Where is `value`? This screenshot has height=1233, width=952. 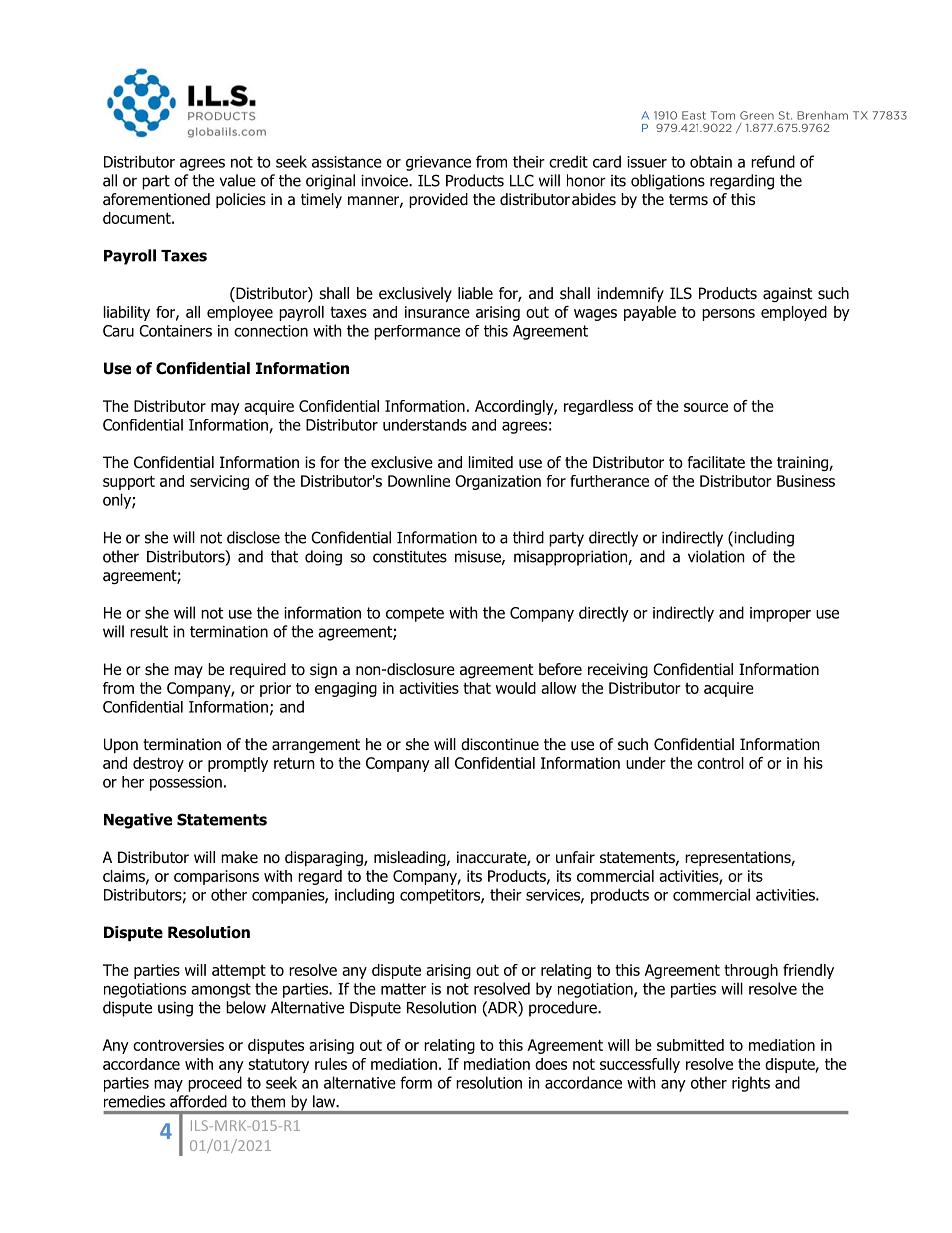
value is located at coordinates (238, 180).
